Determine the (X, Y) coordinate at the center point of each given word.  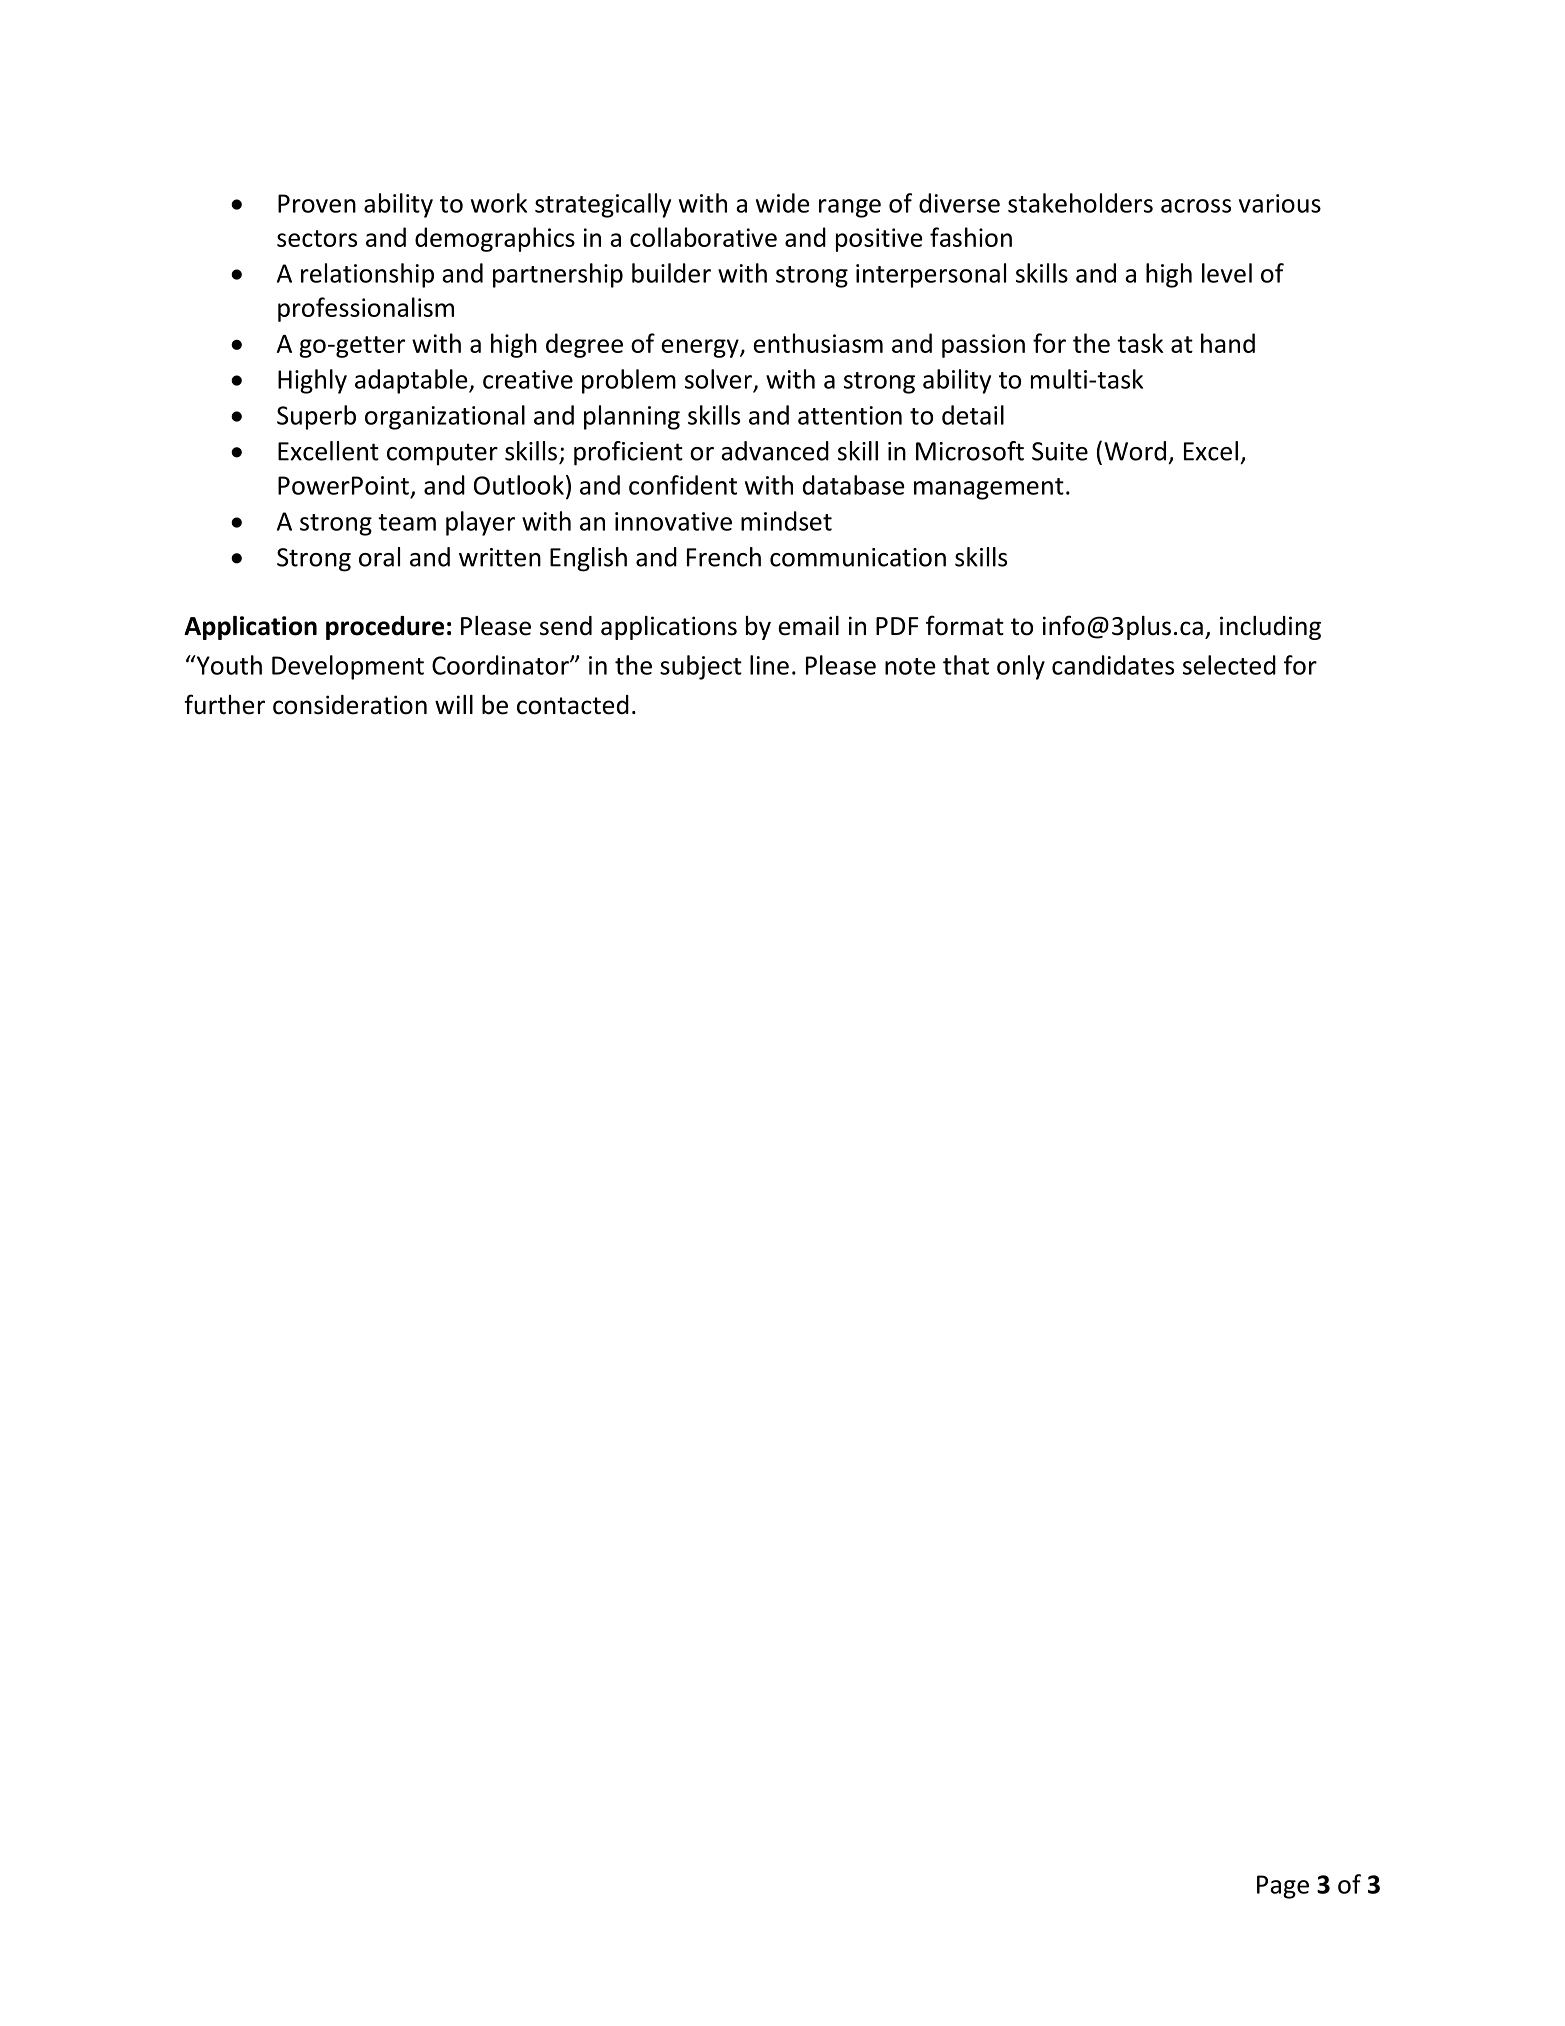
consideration (350, 705)
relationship (367, 275)
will (454, 704)
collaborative (703, 237)
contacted (573, 705)
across (1196, 206)
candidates (1113, 665)
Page (1283, 1887)
